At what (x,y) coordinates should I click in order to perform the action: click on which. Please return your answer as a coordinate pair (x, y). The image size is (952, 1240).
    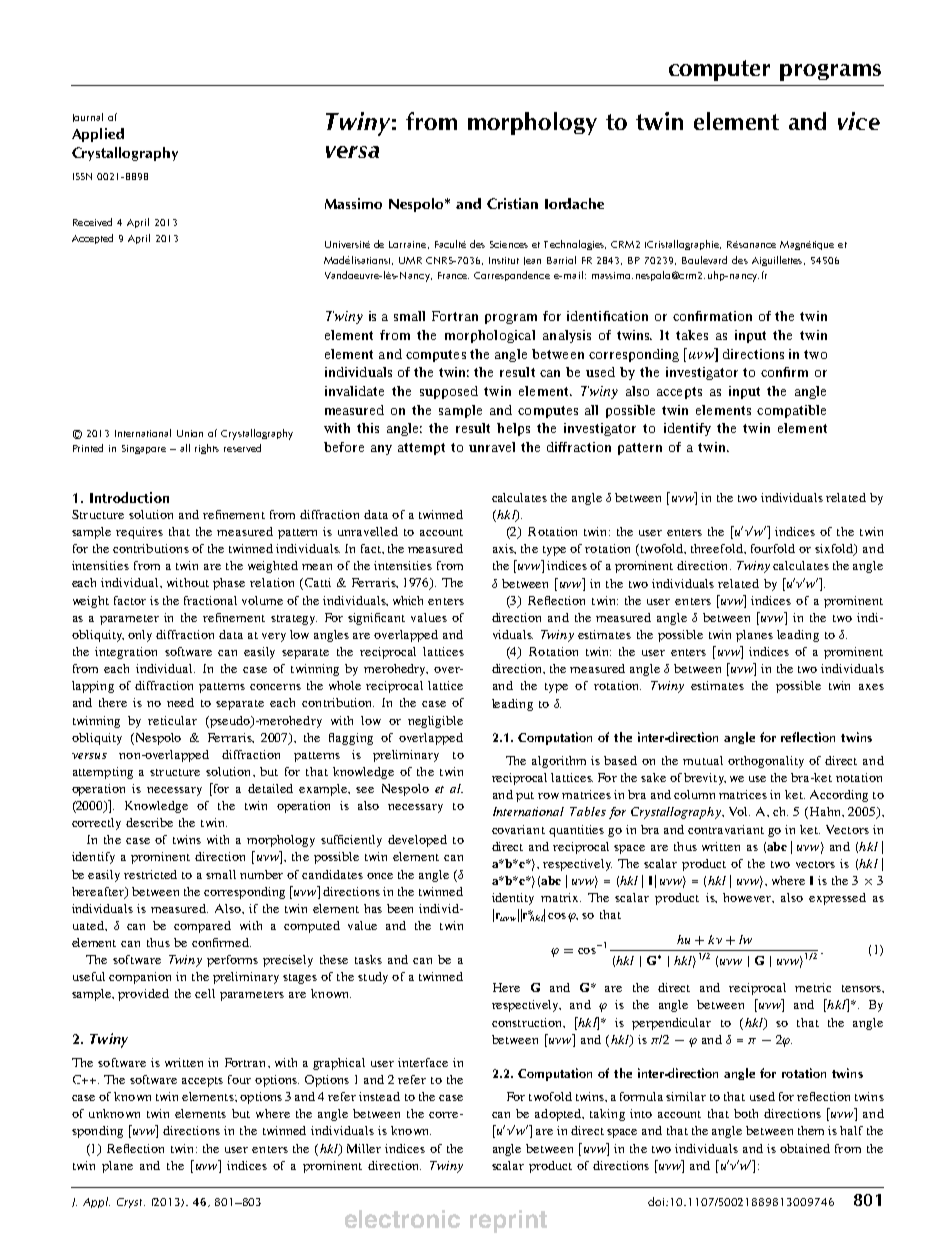
    Looking at the image, I should click on (408, 600).
